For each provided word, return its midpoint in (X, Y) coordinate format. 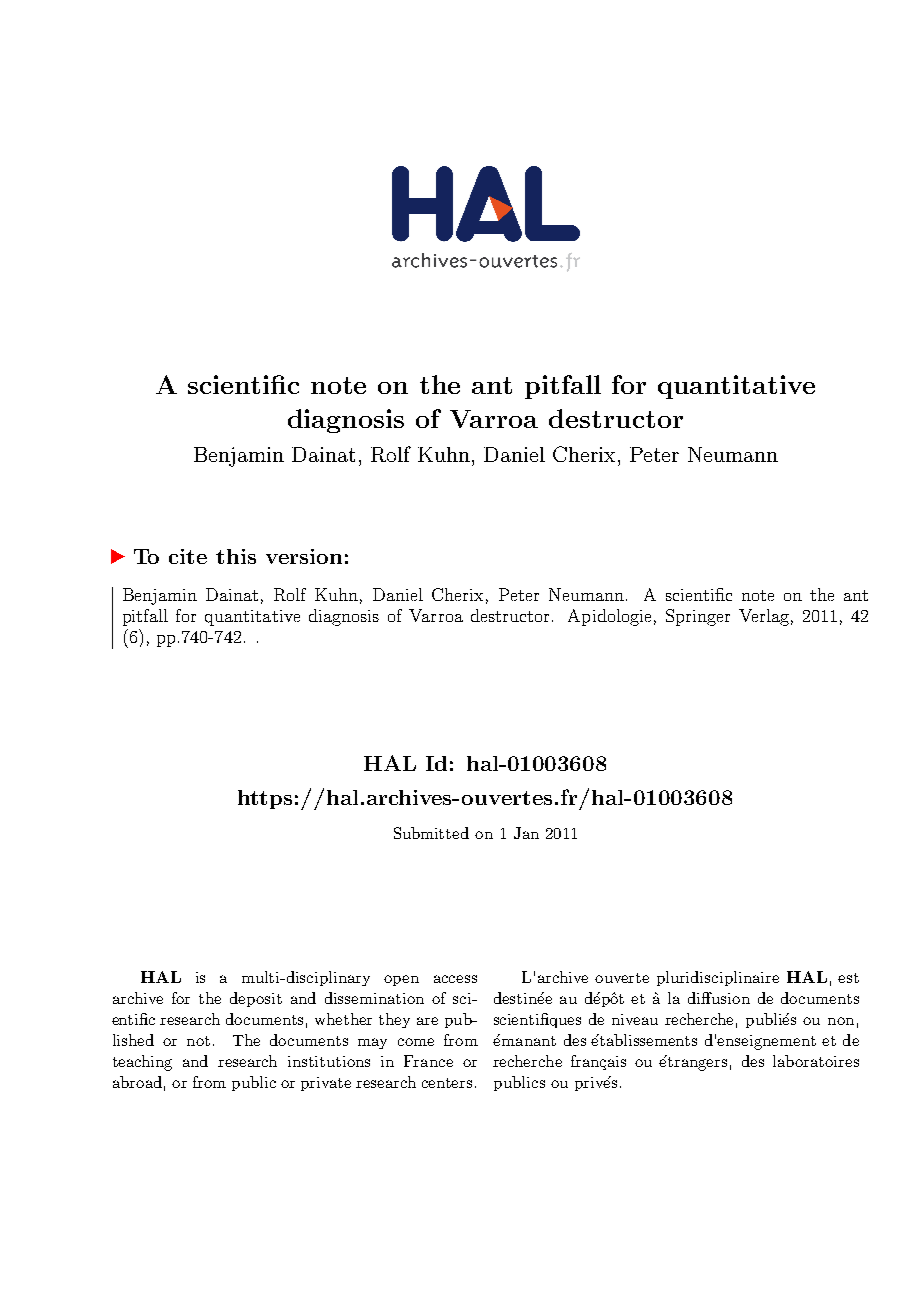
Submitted (431, 833)
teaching (142, 1063)
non (841, 1021)
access (455, 979)
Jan (526, 833)
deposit (256, 999)
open (401, 980)
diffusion (719, 998)
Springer (698, 617)
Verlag (764, 617)
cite (188, 556)
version (304, 556)
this (236, 556)
